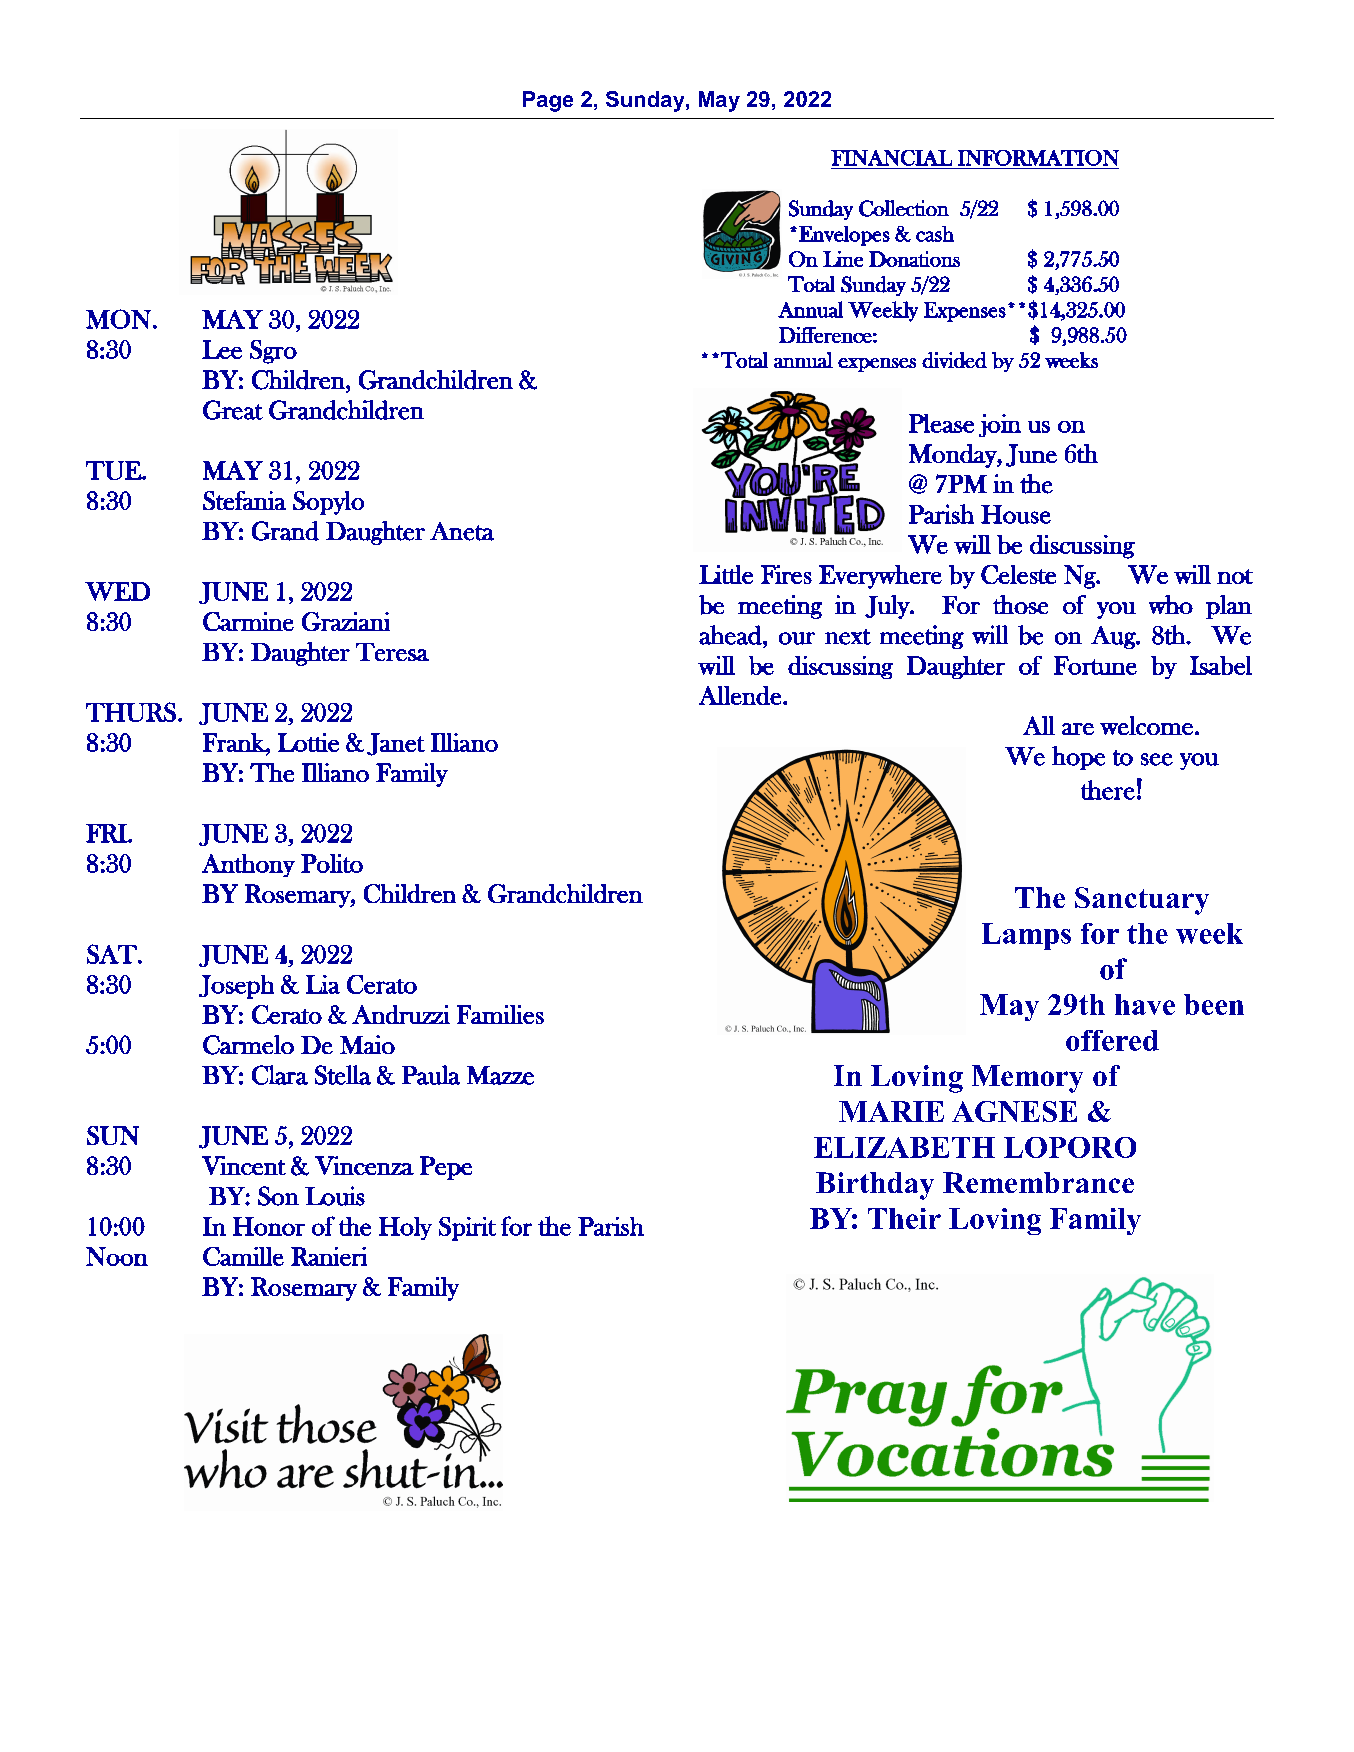  What do you see at coordinates (236, 987) in the image?
I see `Joseph` at bounding box center [236, 987].
